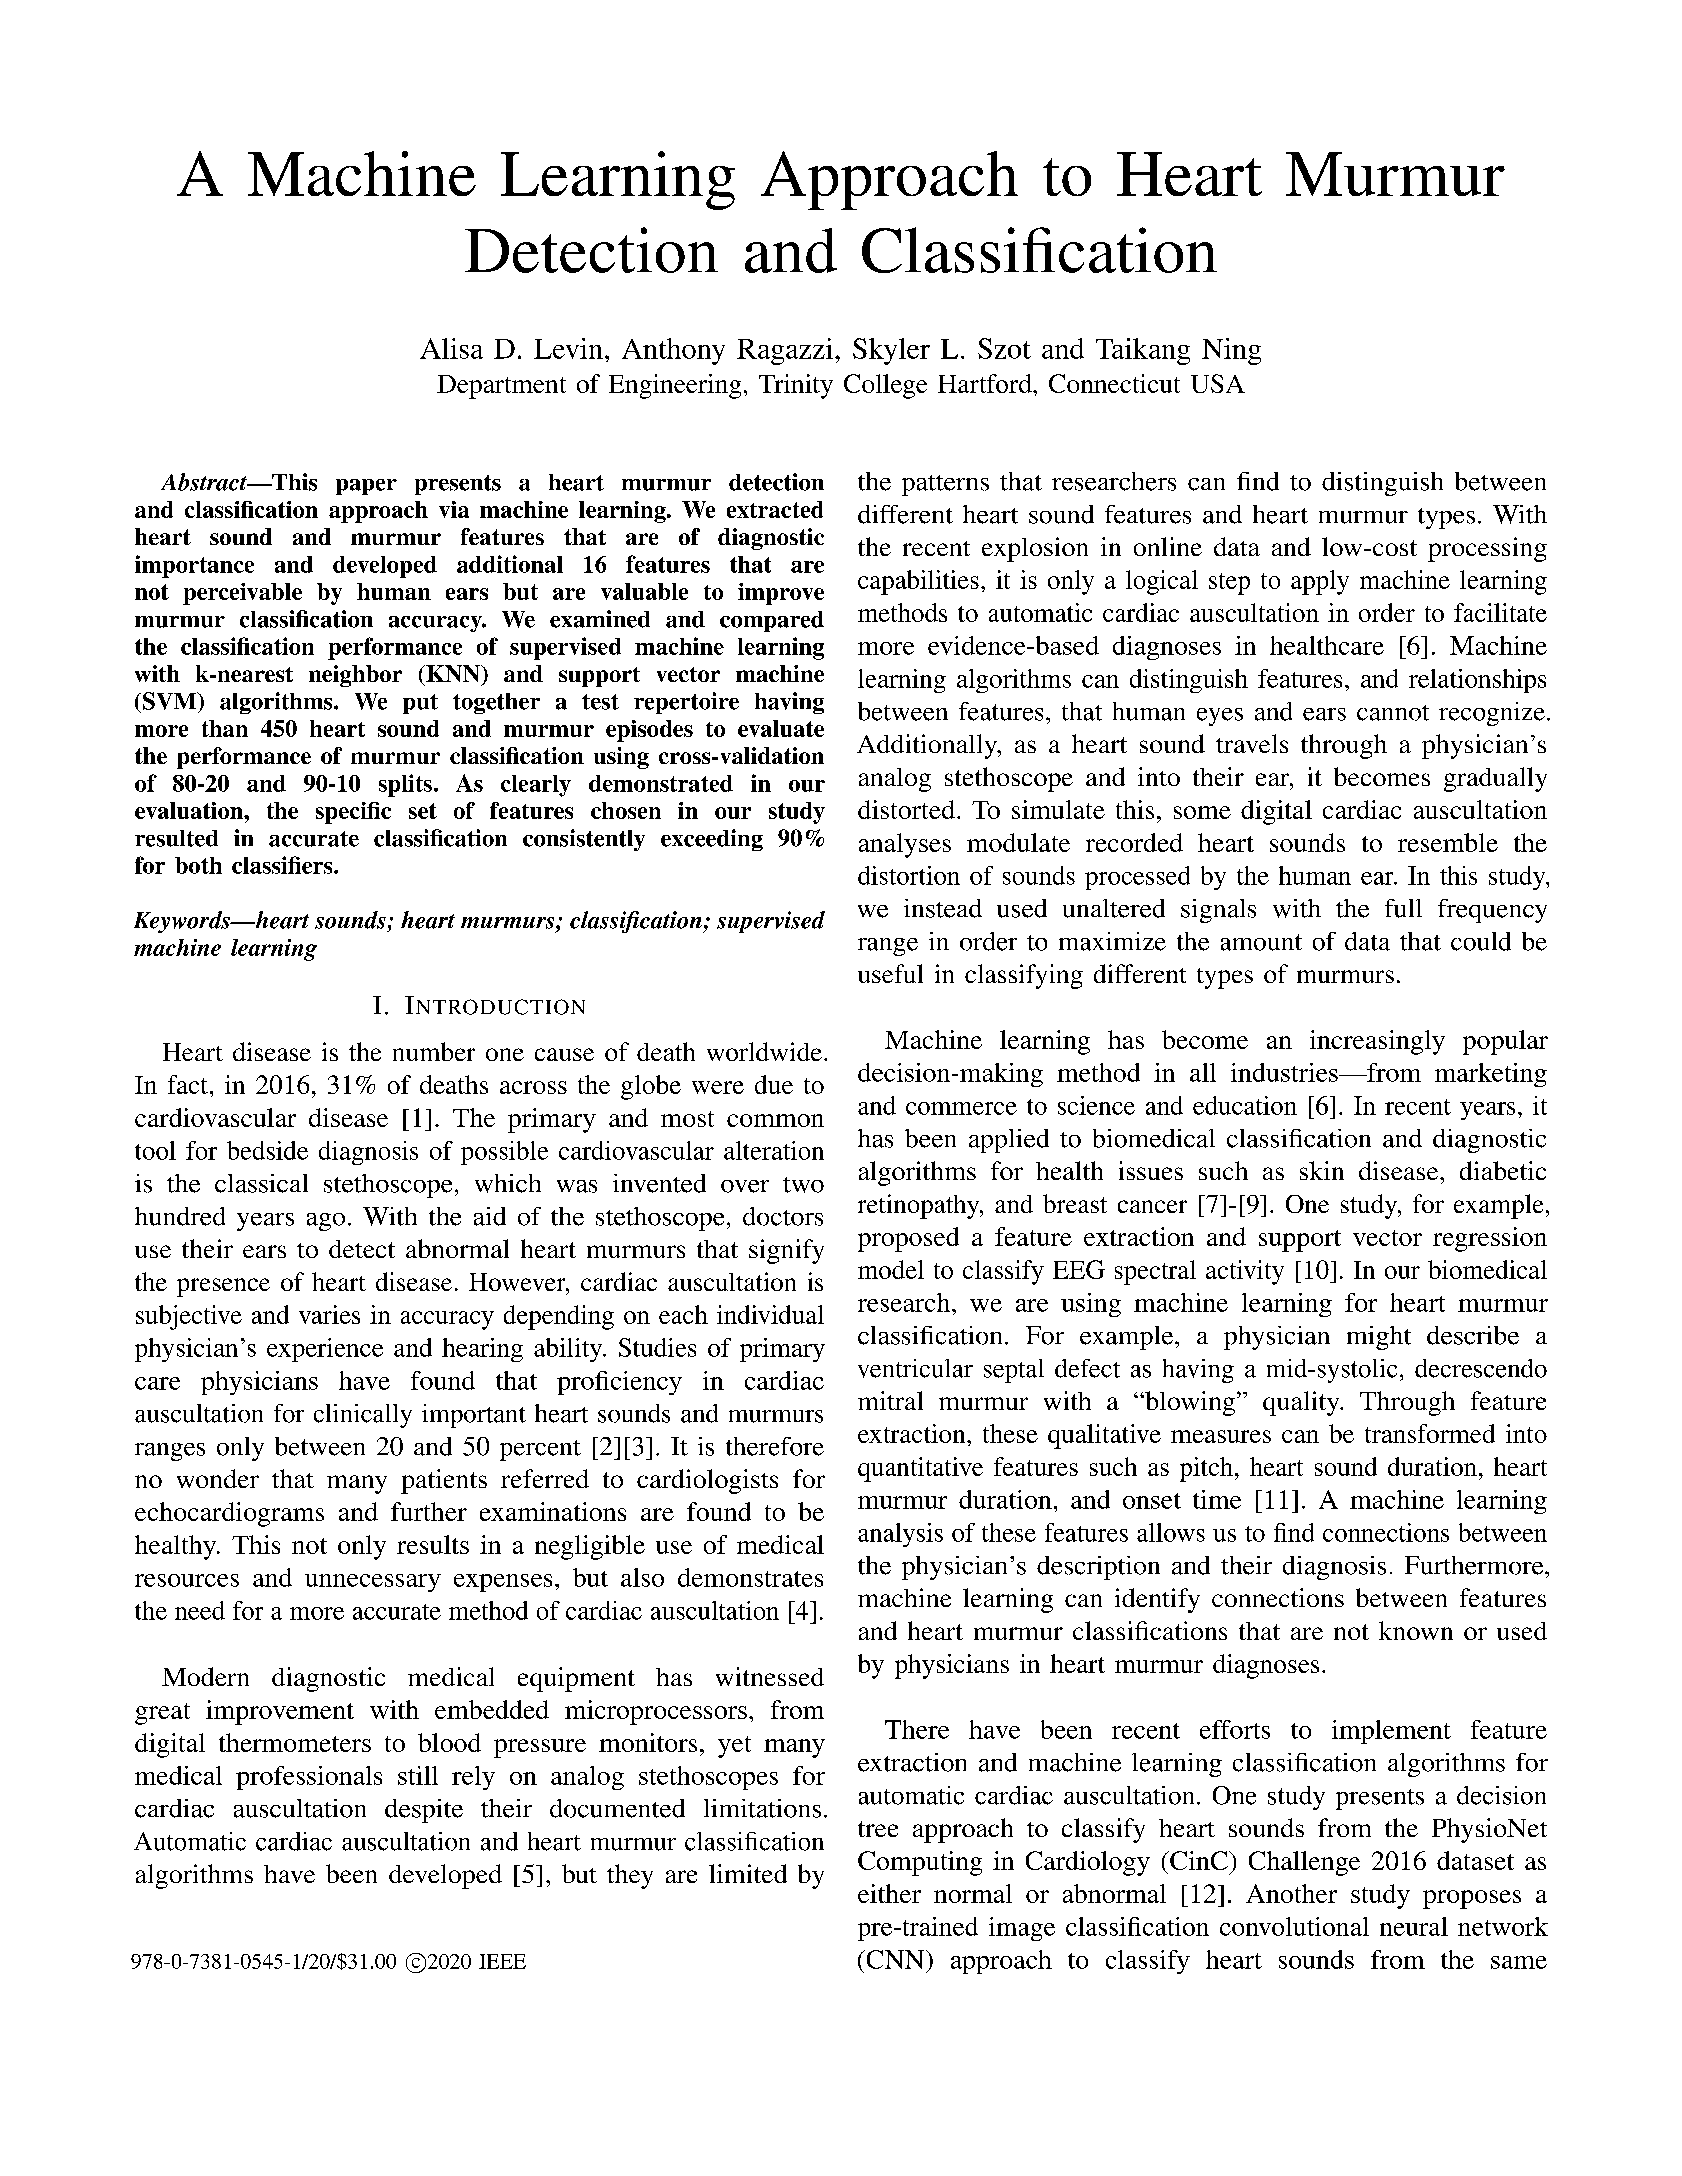 The image size is (1682, 2176). What do you see at coordinates (774, 1150) in the screenshot?
I see `alteration` at bounding box center [774, 1150].
